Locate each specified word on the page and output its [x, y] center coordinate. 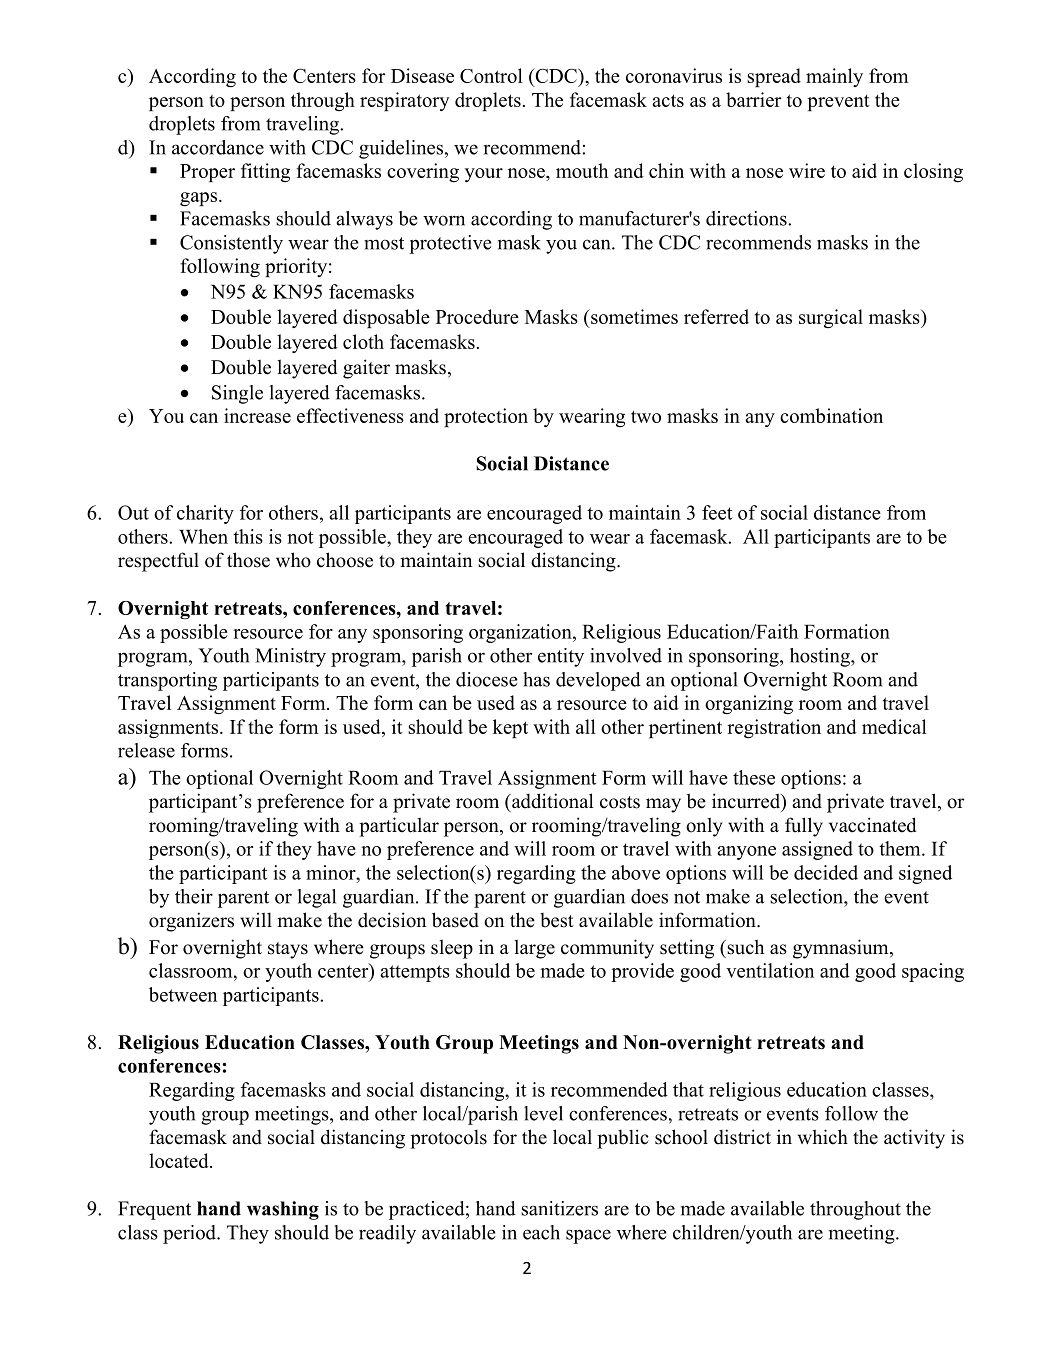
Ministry [290, 657]
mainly [834, 77]
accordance [218, 147]
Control [491, 75]
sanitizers [559, 1208]
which [823, 1137]
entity [561, 657]
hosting [821, 657]
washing [283, 1210]
